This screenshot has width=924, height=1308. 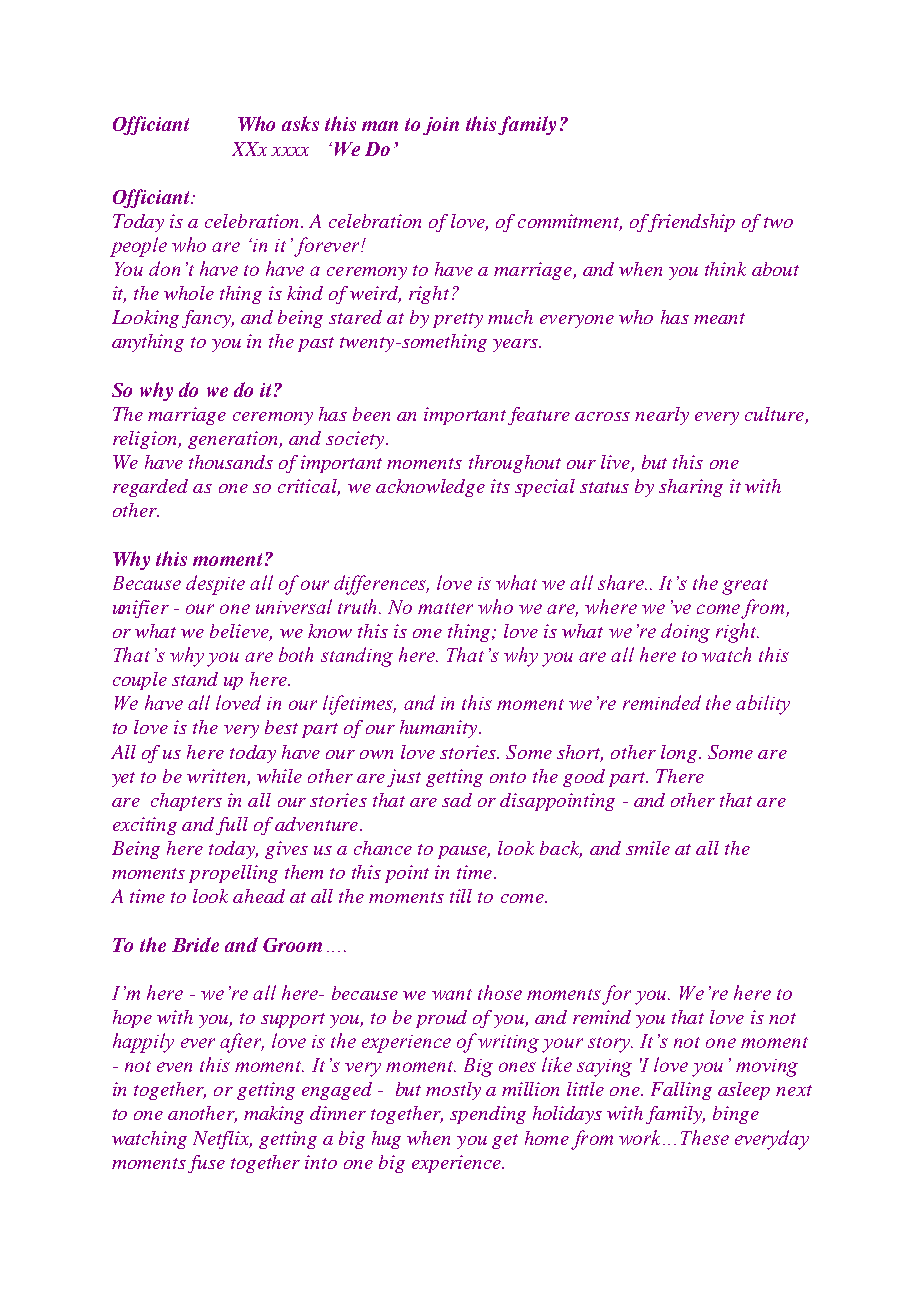 I want to click on sad, so click(x=457, y=800).
